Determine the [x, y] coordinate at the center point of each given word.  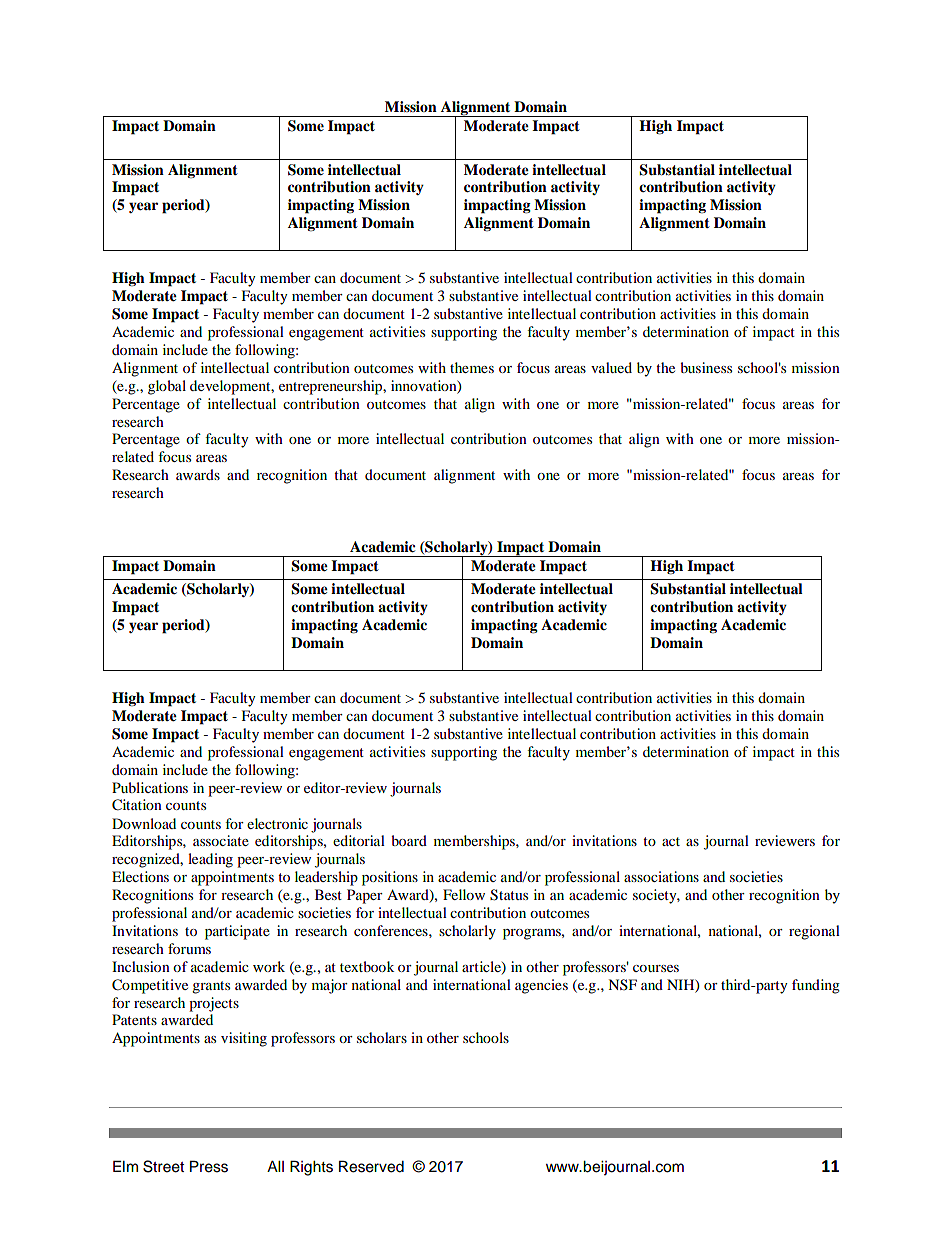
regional [814, 932]
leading [210, 860]
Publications [150, 787]
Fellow [464, 894]
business [706, 367]
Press [209, 1166]
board [409, 840]
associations [661, 876]
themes [472, 367]
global [167, 387]
